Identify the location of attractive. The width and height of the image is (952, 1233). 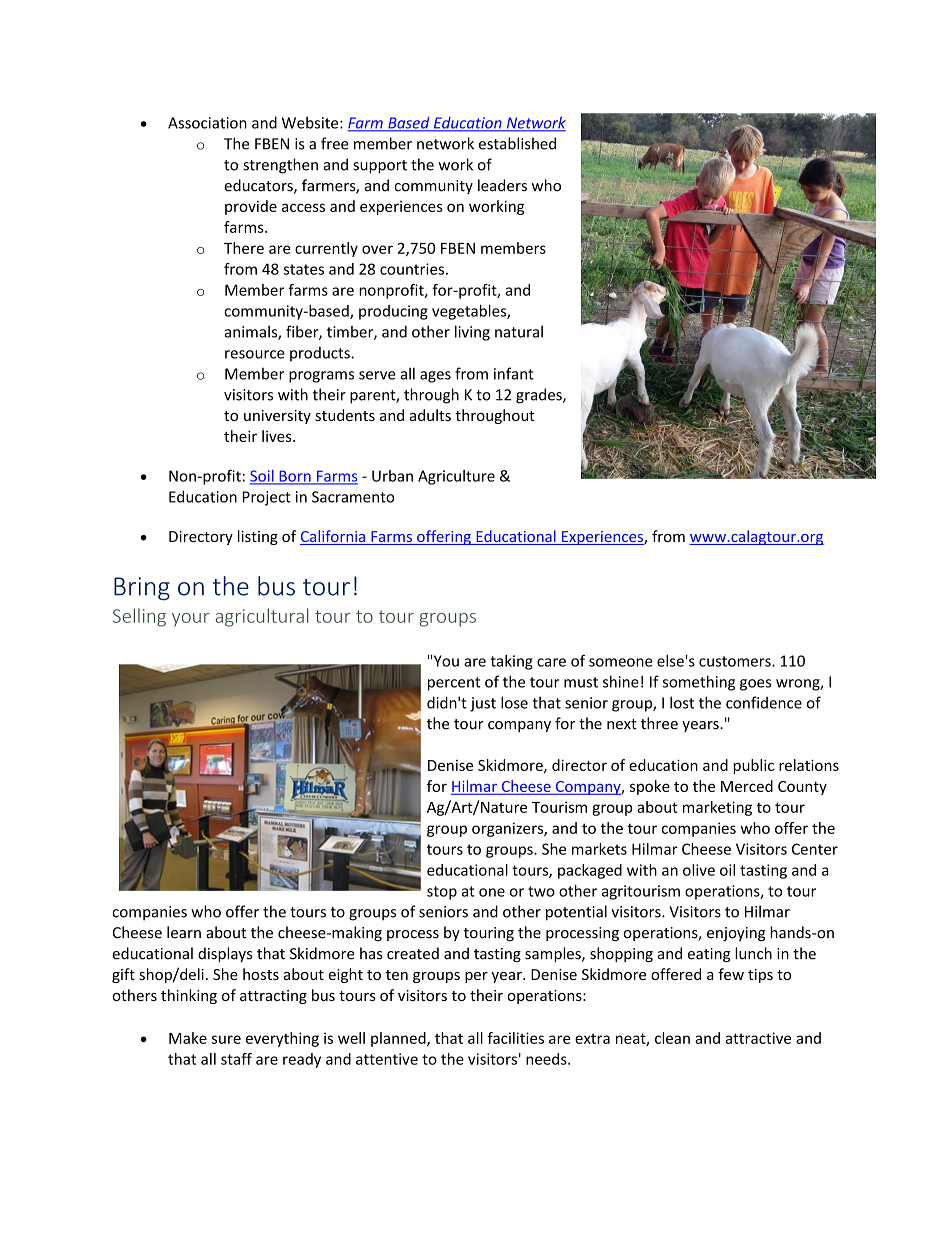
(758, 1038).
